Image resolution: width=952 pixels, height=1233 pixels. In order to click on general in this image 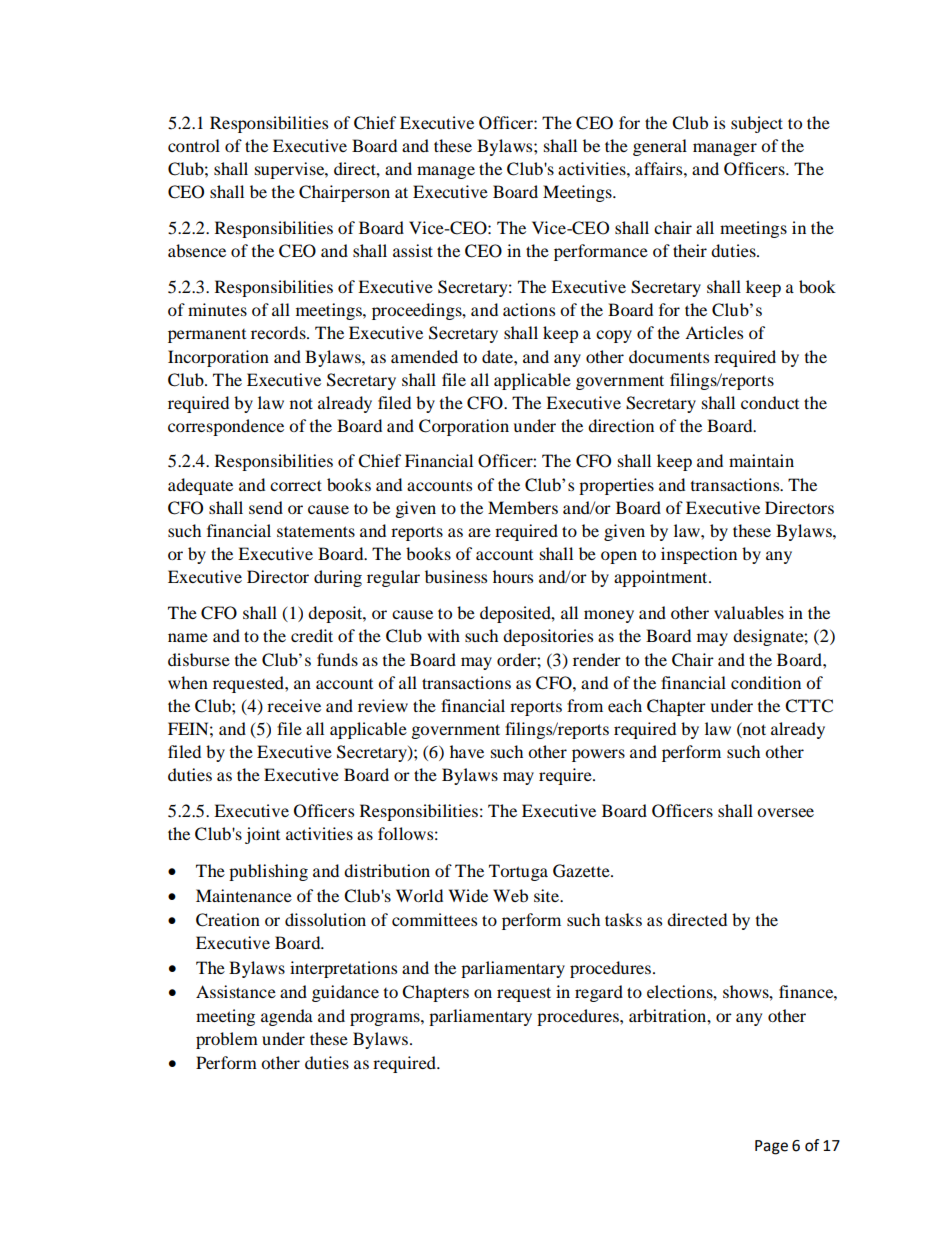, I will do `click(660, 147)`.
